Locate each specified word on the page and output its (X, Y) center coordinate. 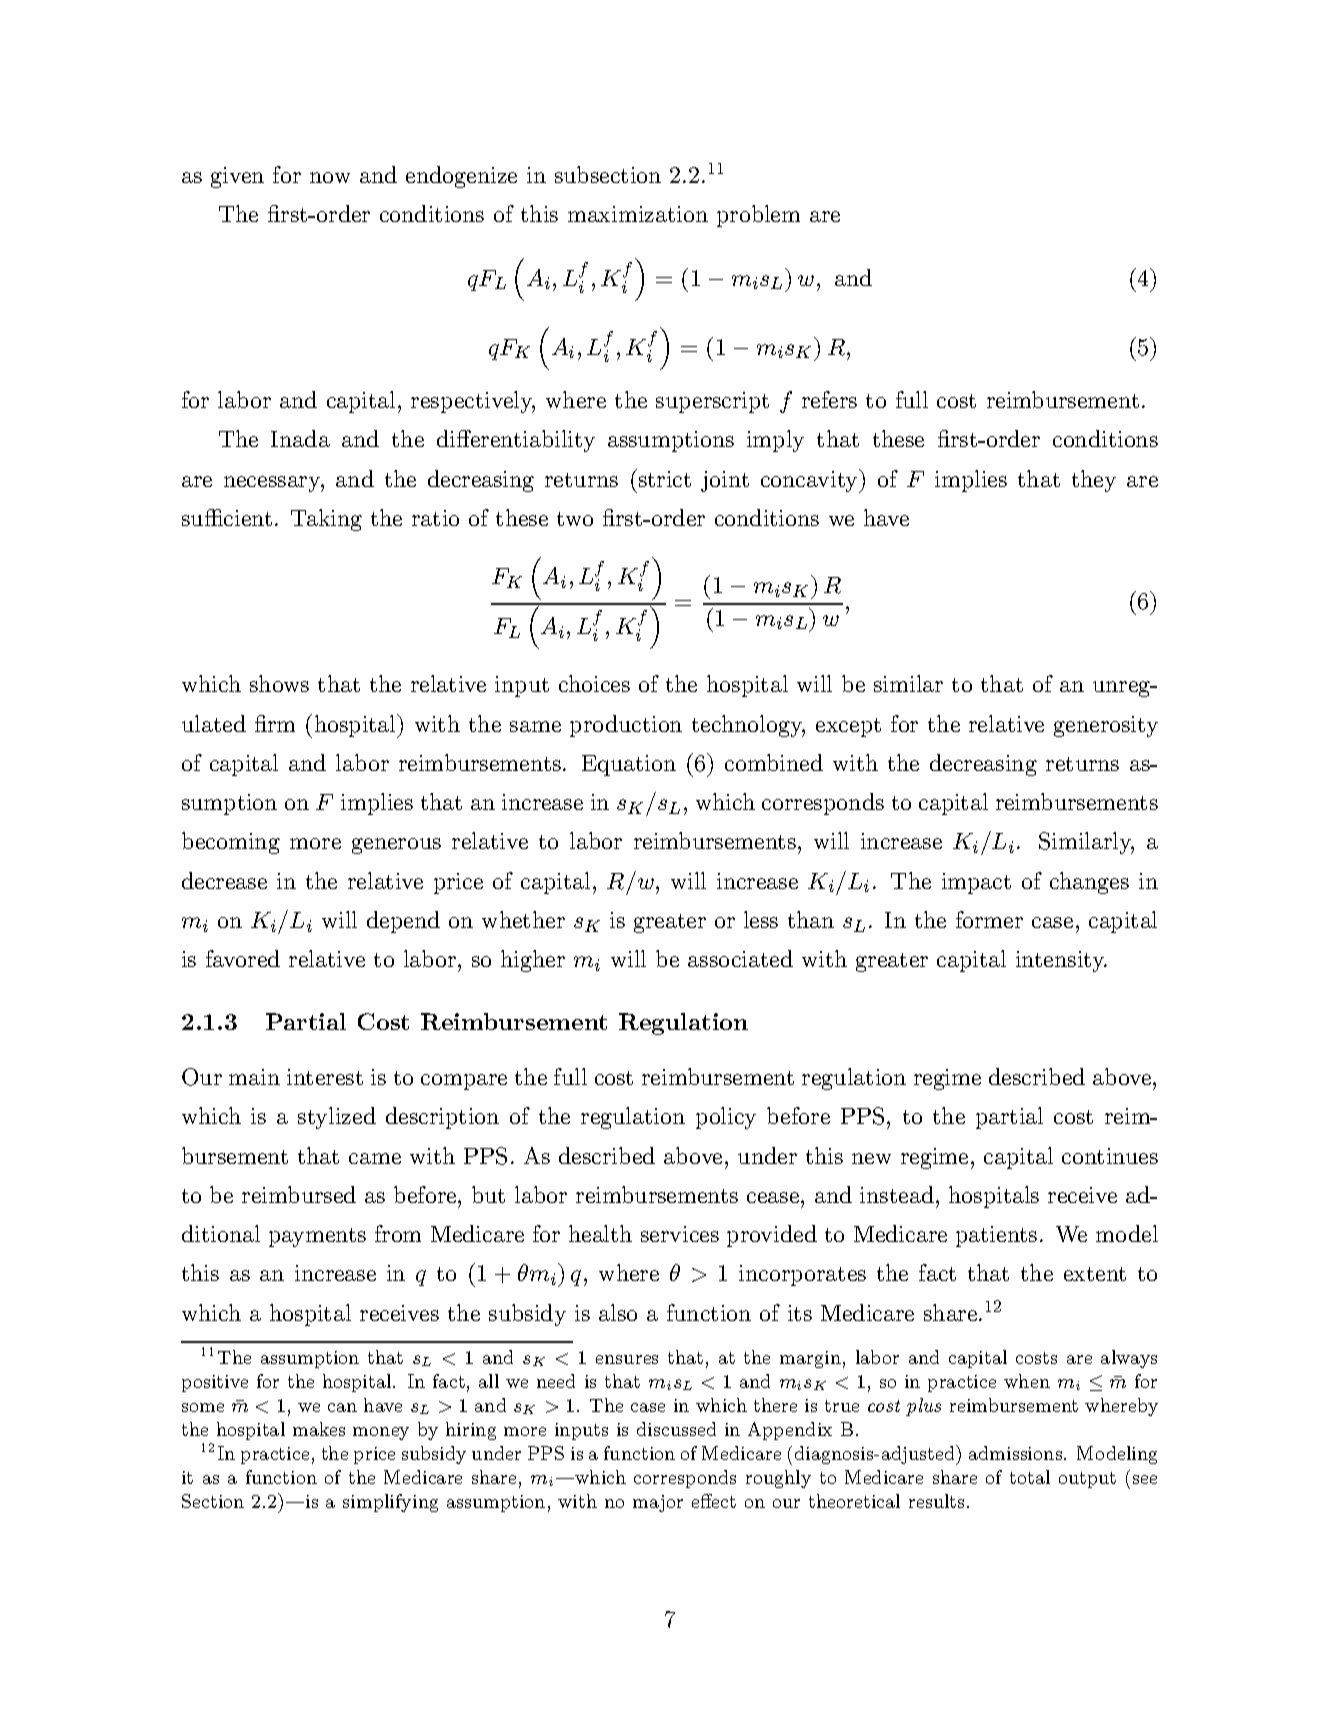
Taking (326, 520)
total (1030, 1477)
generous (396, 846)
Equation (629, 765)
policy (726, 1118)
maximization (638, 214)
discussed (676, 1429)
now (330, 177)
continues (1110, 1156)
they (1094, 481)
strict (665, 479)
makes (319, 1429)
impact (976, 883)
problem (758, 216)
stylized (337, 1118)
